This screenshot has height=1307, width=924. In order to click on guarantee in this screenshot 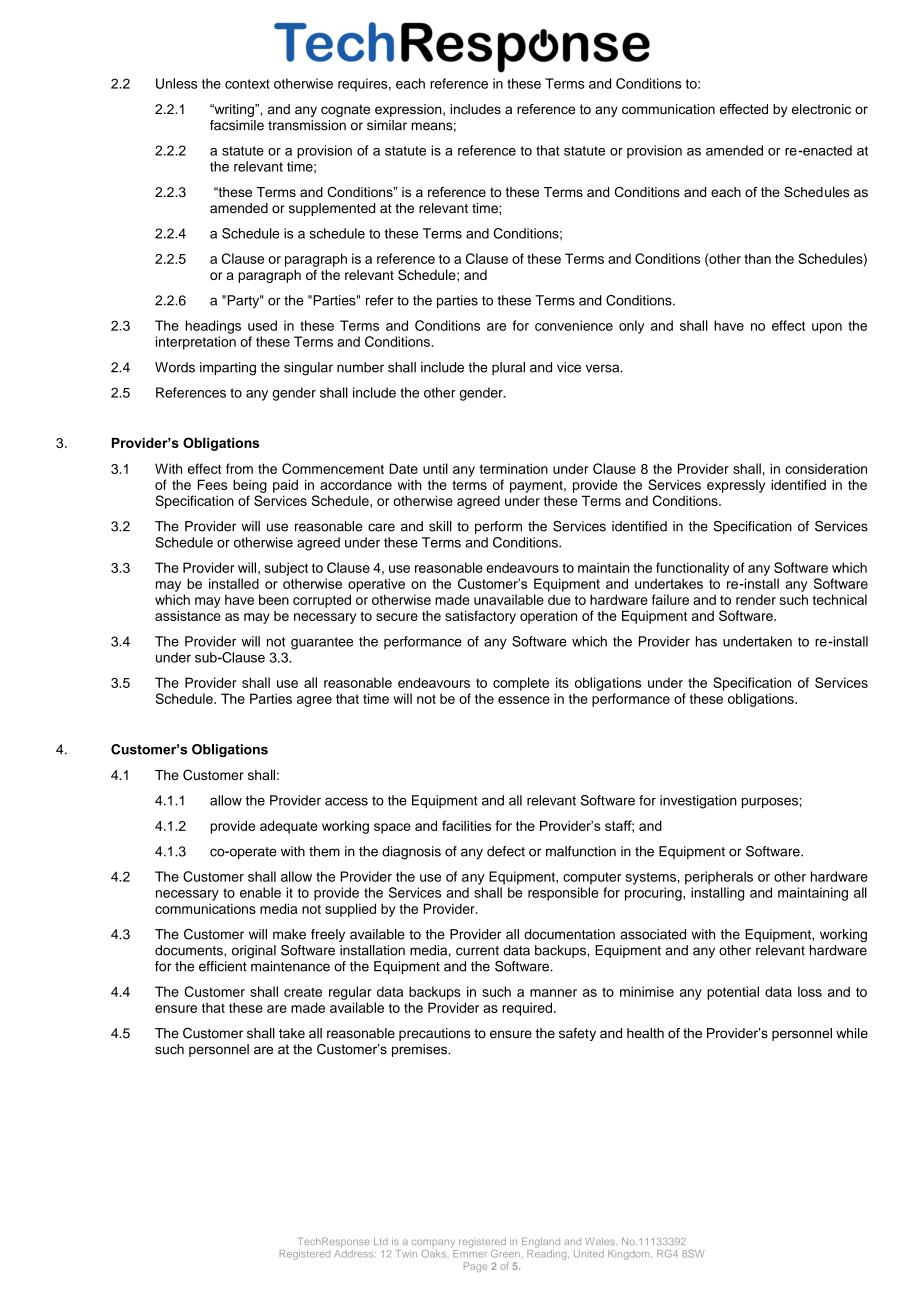, I will do `click(322, 643)`.
